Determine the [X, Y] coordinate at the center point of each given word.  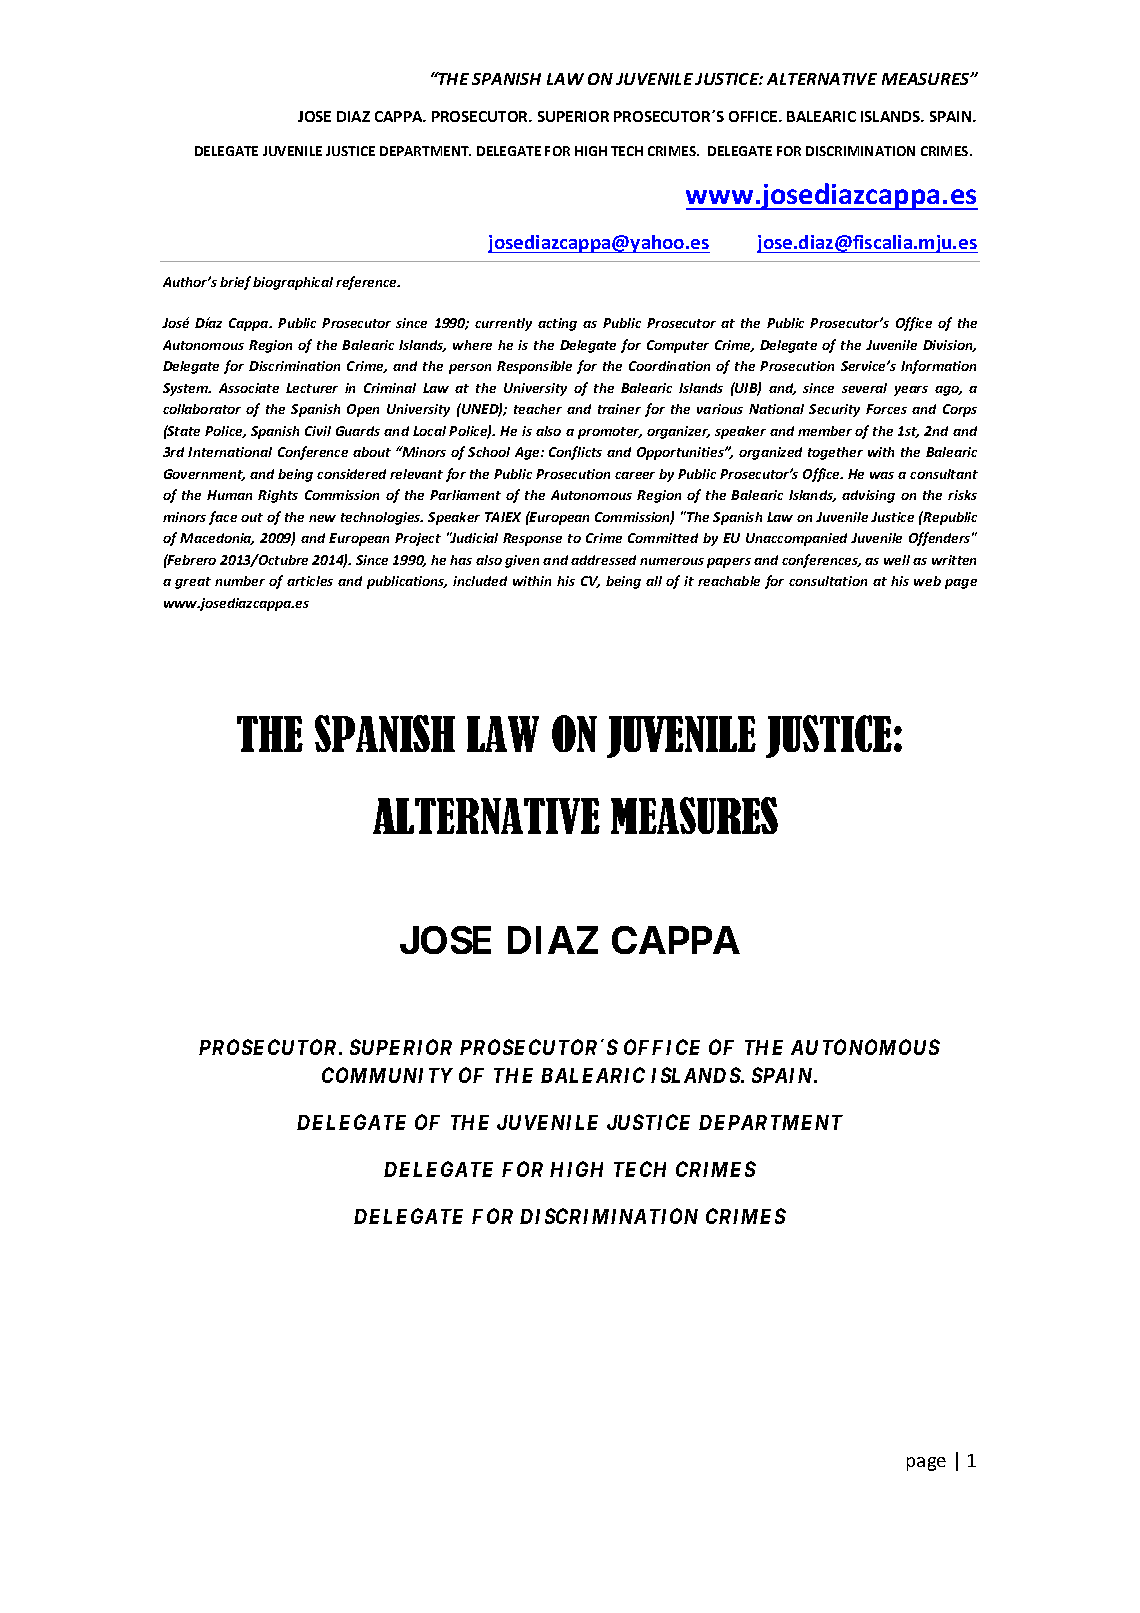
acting [557, 324]
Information [938, 367]
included [480, 581]
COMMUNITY [387, 1075]
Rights [278, 496]
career [635, 475]
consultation [828, 581]
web [927, 581]
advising [868, 496]
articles [310, 581]
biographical [293, 283]
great [193, 583]
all [654, 581]
